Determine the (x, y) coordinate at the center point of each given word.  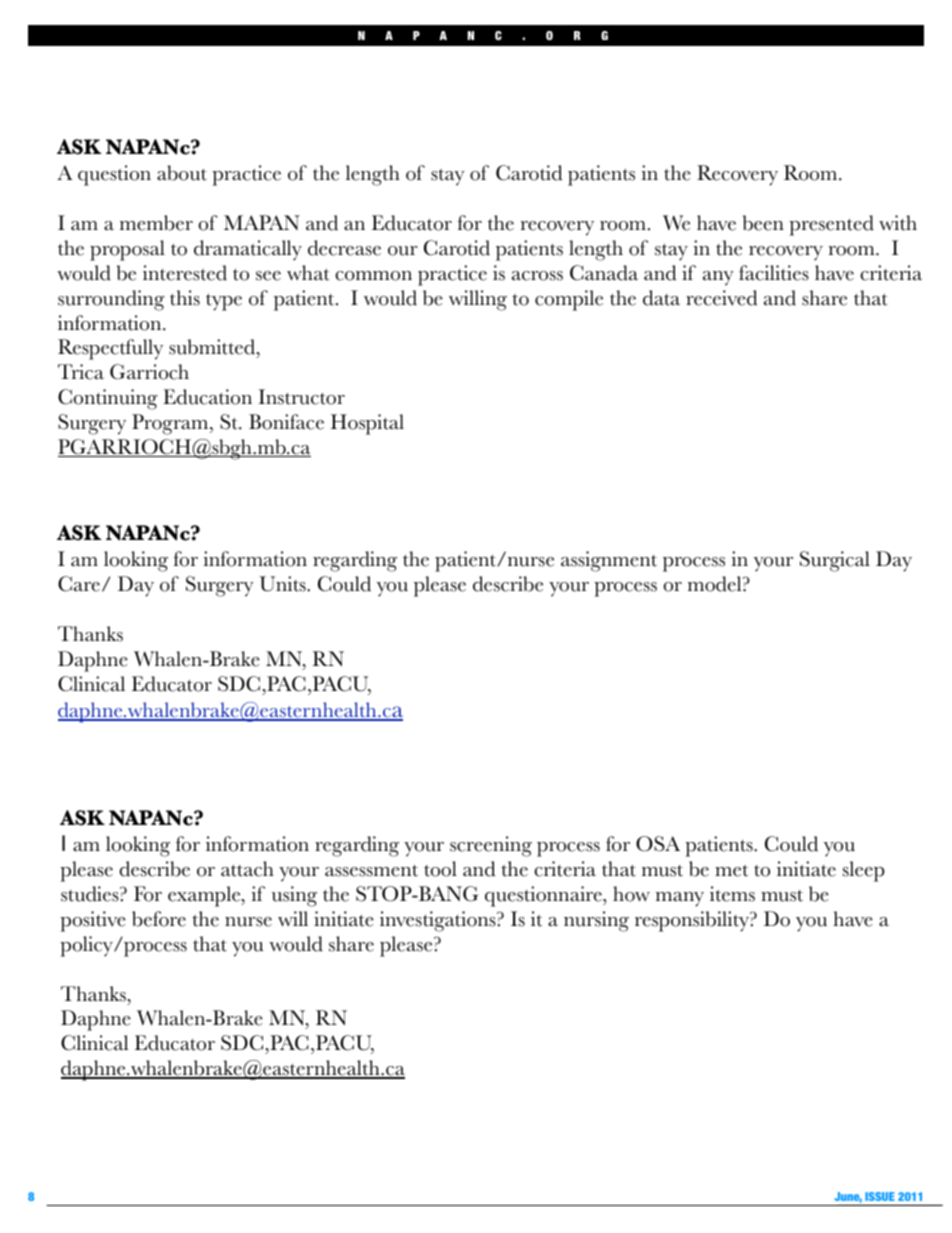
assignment (609, 561)
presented (831, 225)
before (159, 919)
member (156, 223)
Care (79, 584)
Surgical (835, 561)
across (537, 276)
